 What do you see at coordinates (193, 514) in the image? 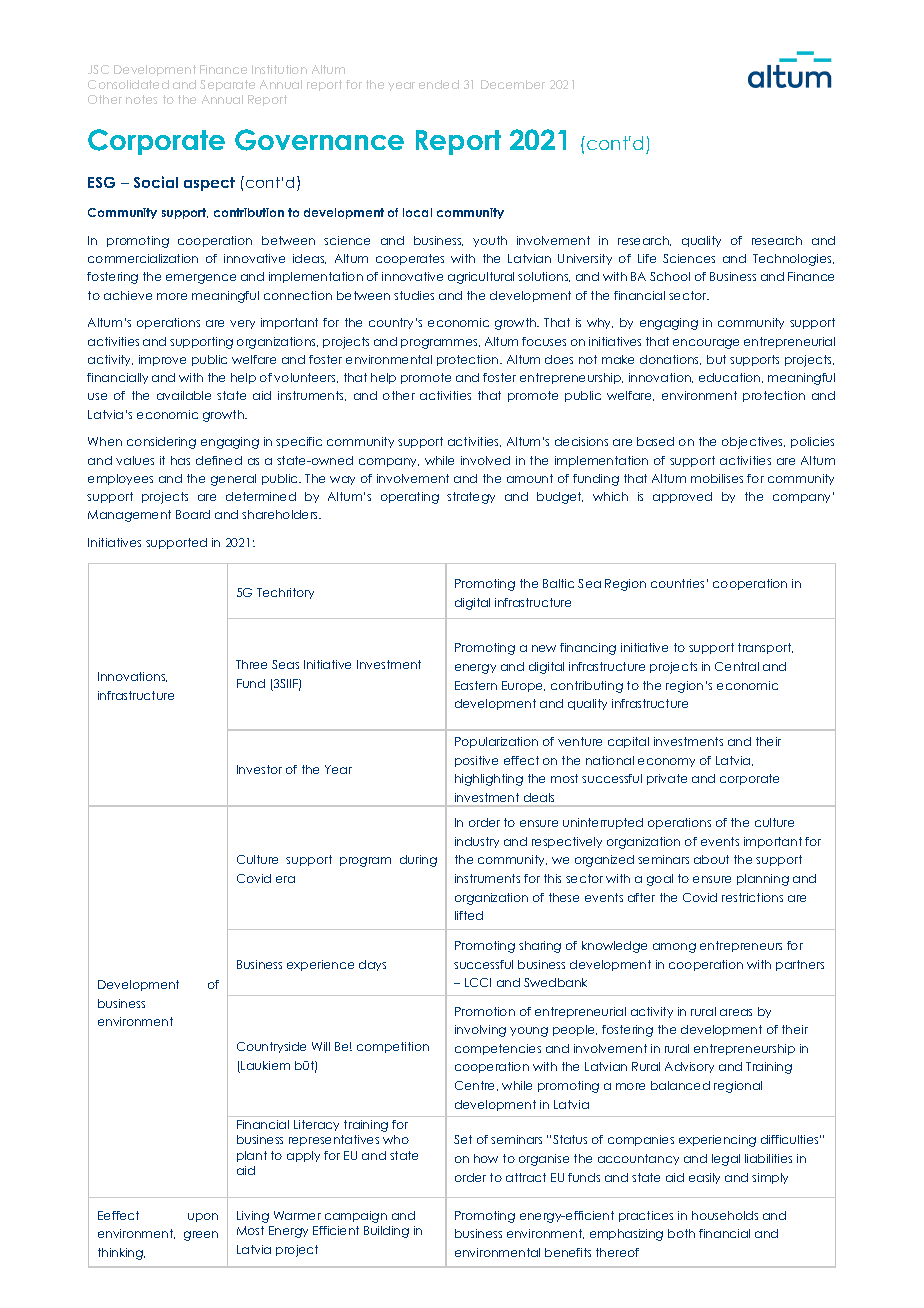
I see `Board` at bounding box center [193, 514].
